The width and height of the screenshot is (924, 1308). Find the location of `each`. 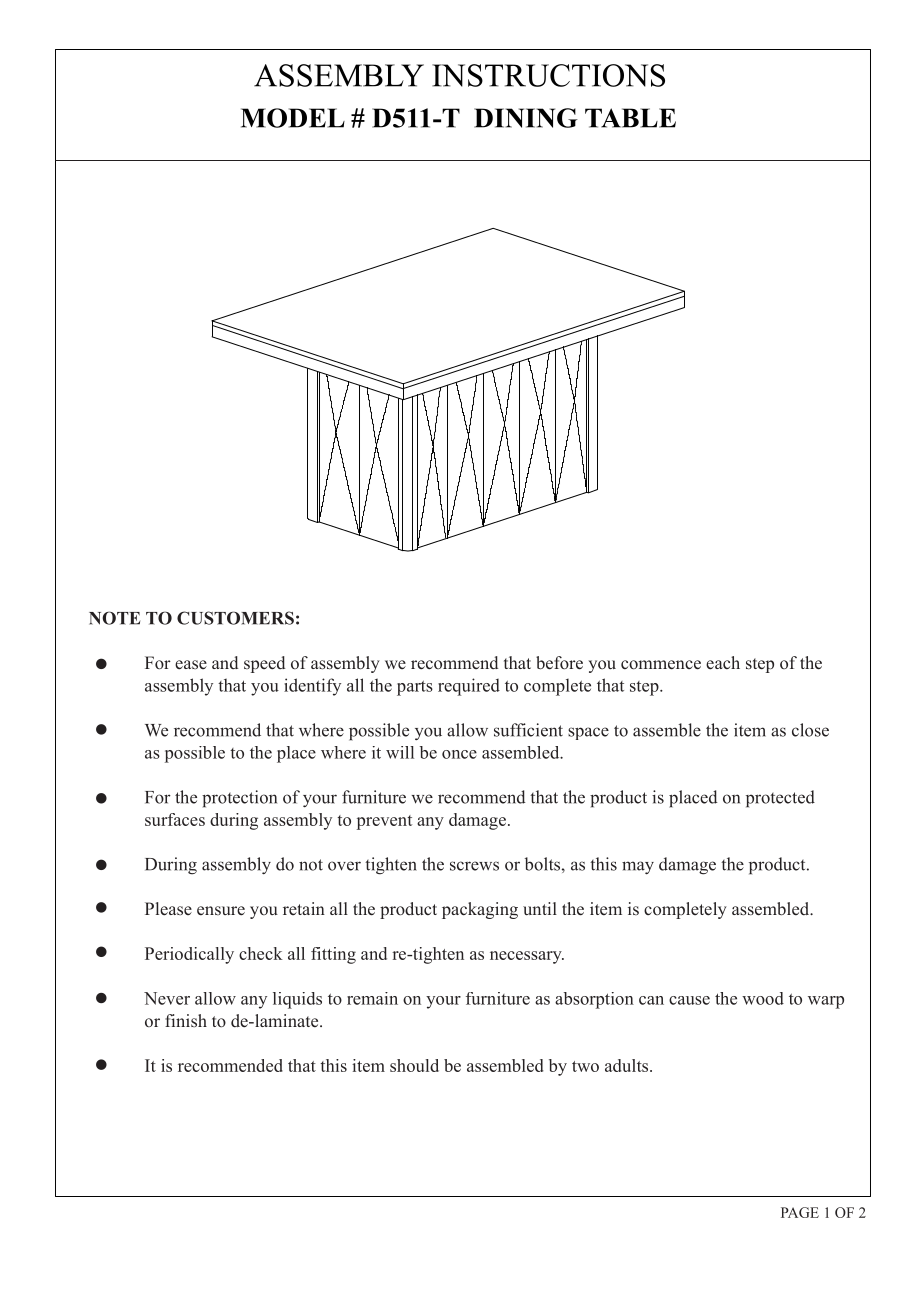

each is located at coordinates (723, 663).
